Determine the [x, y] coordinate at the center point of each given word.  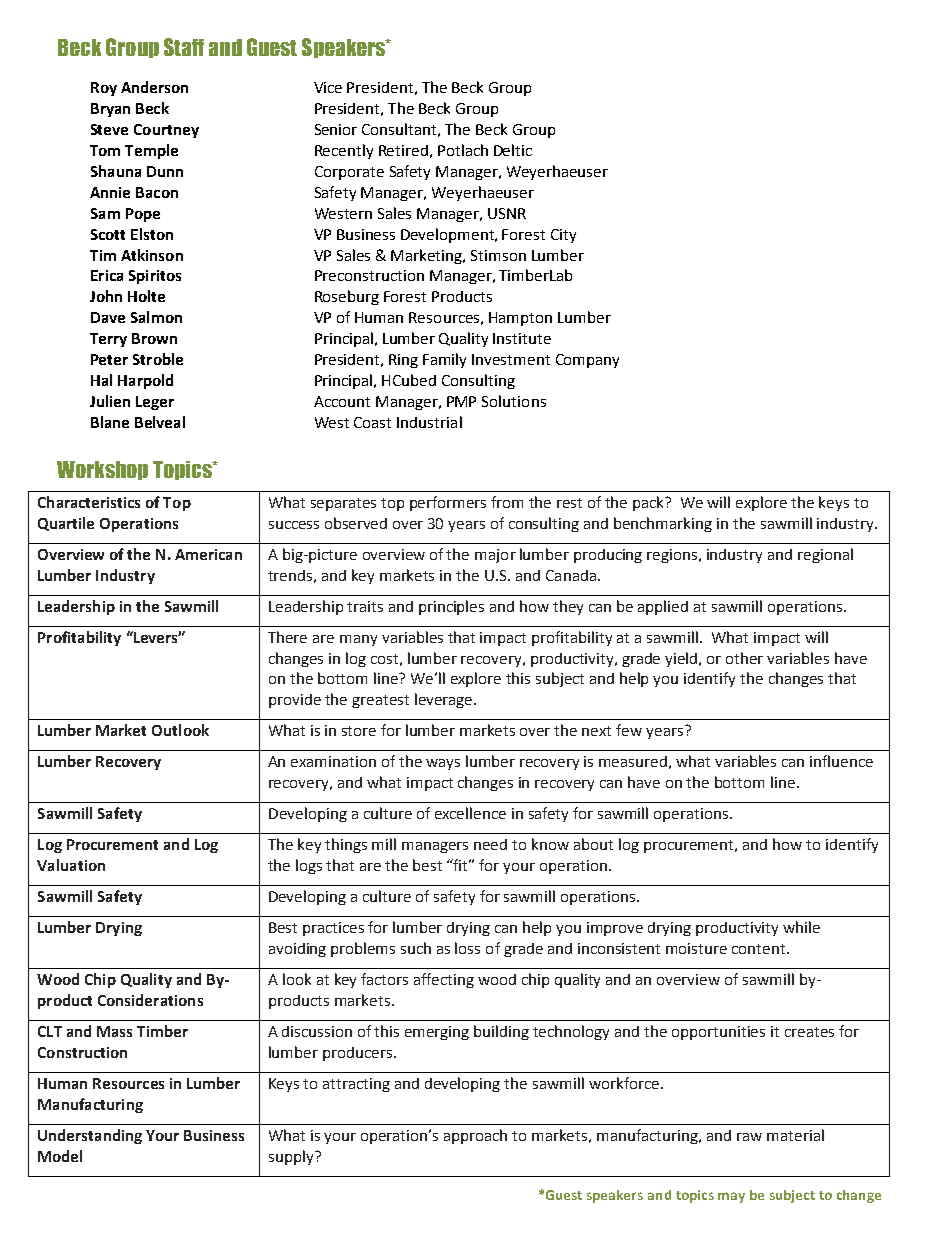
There [287, 637]
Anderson [154, 87]
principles [451, 607]
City [563, 236]
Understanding [90, 1136]
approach [475, 1136]
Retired [403, 150]
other [744, 658]
